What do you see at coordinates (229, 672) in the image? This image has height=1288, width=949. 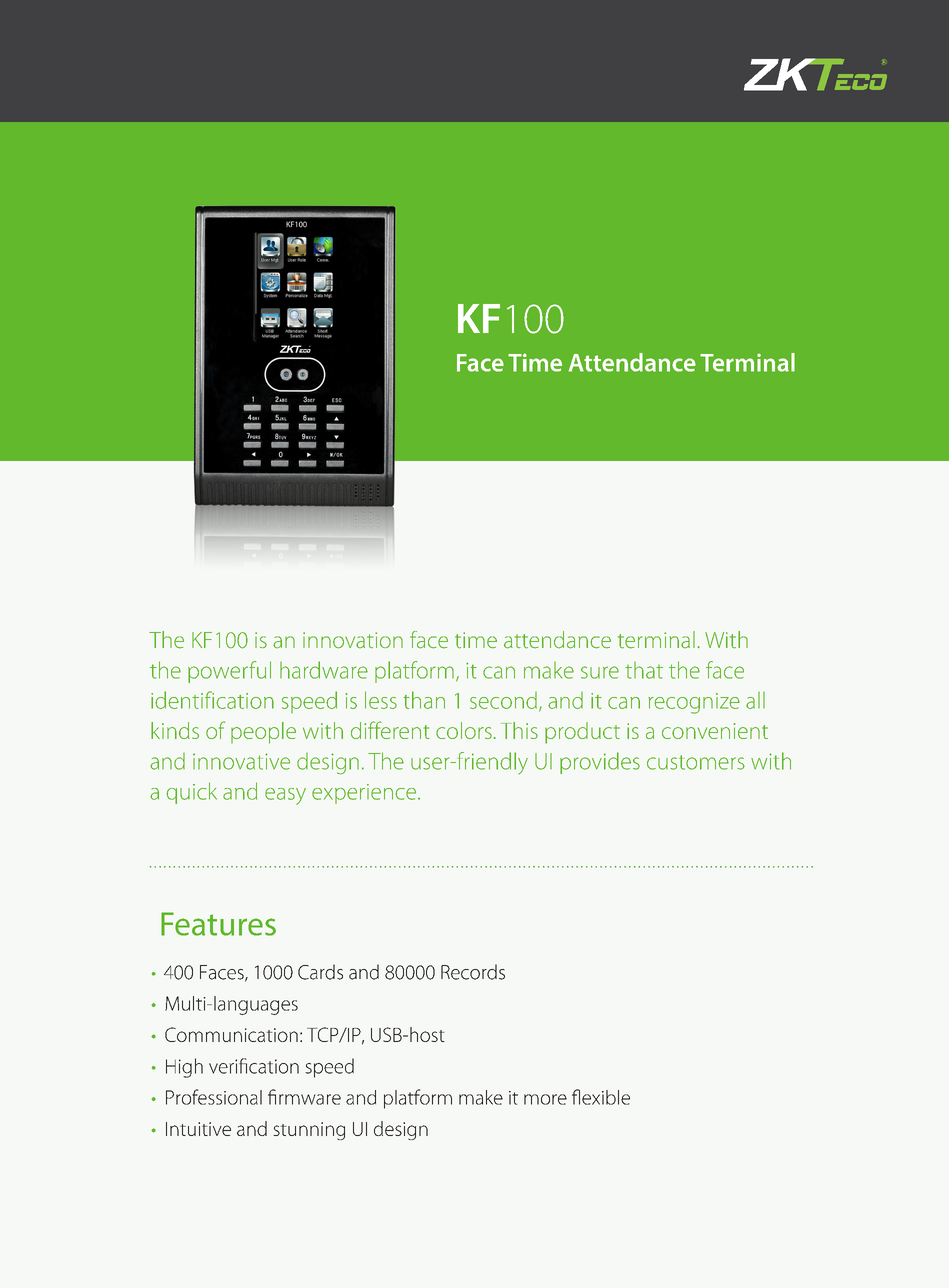 I see `powerful` at bounding box center [229, 672].
